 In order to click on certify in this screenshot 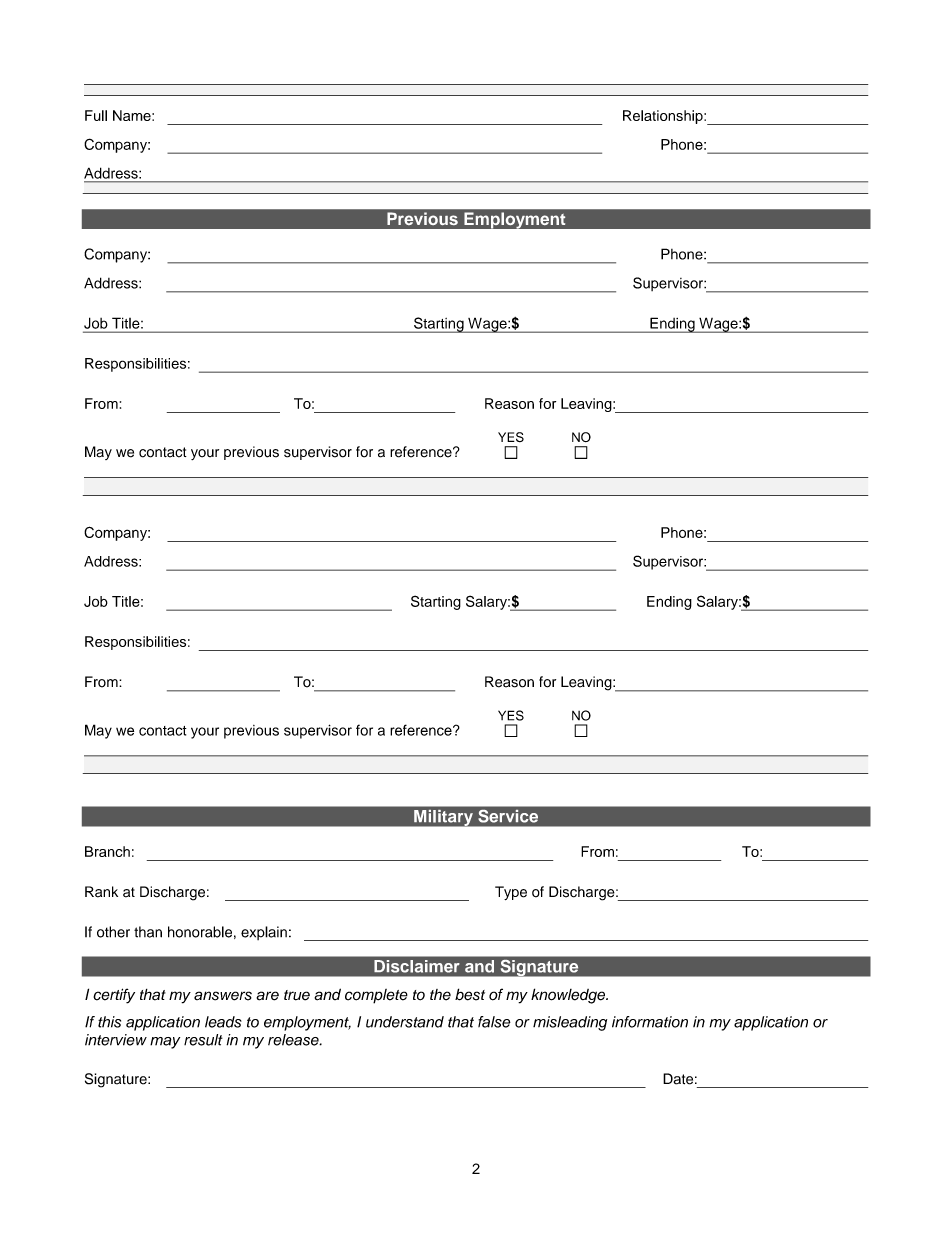, I will do `click(114, 996)`.
